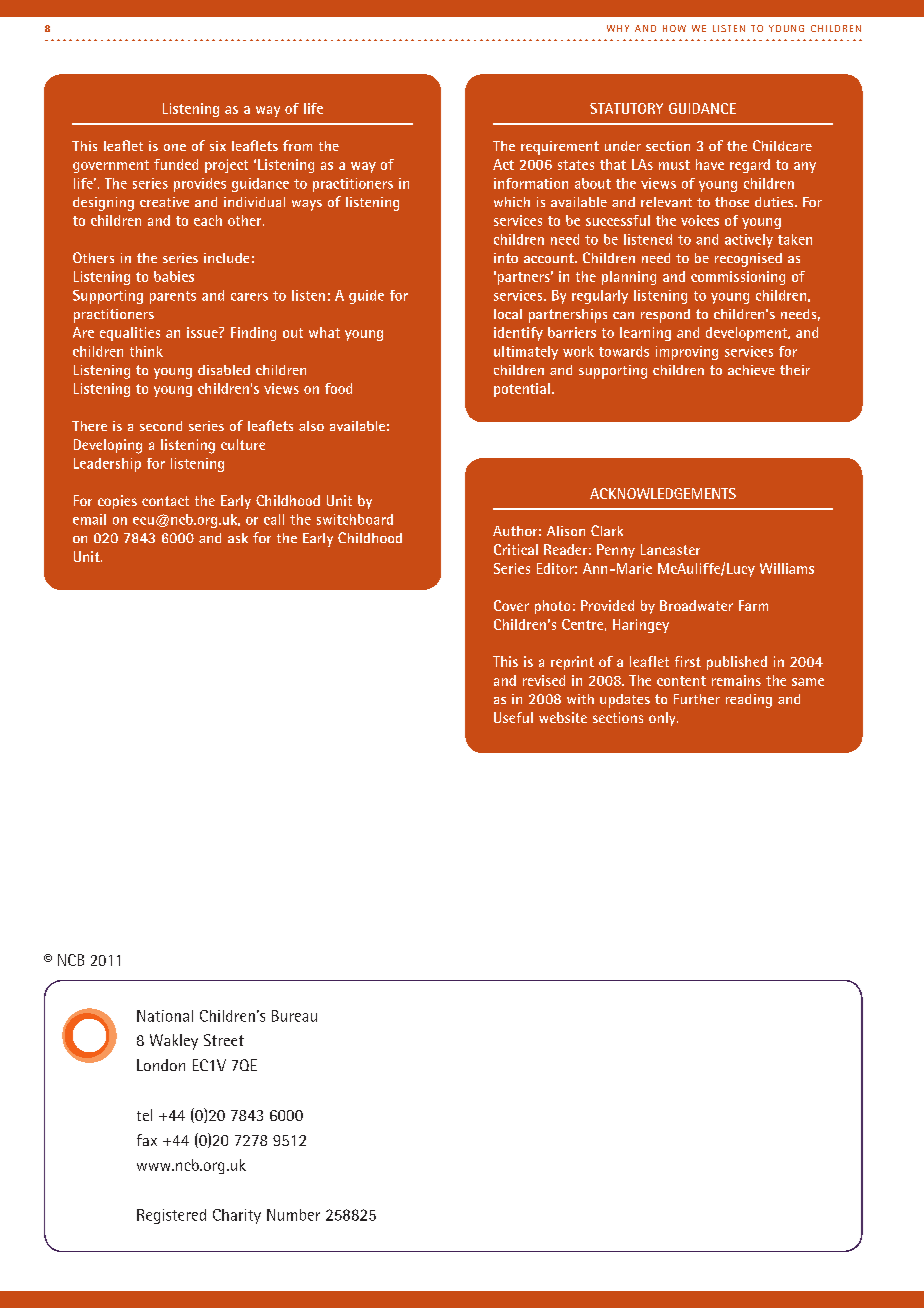 This screenshot has height=1308, width=924. What do you see at coordinates (710, 164) in the screenshot?
I see `have` at bounding box center [710, 164].
